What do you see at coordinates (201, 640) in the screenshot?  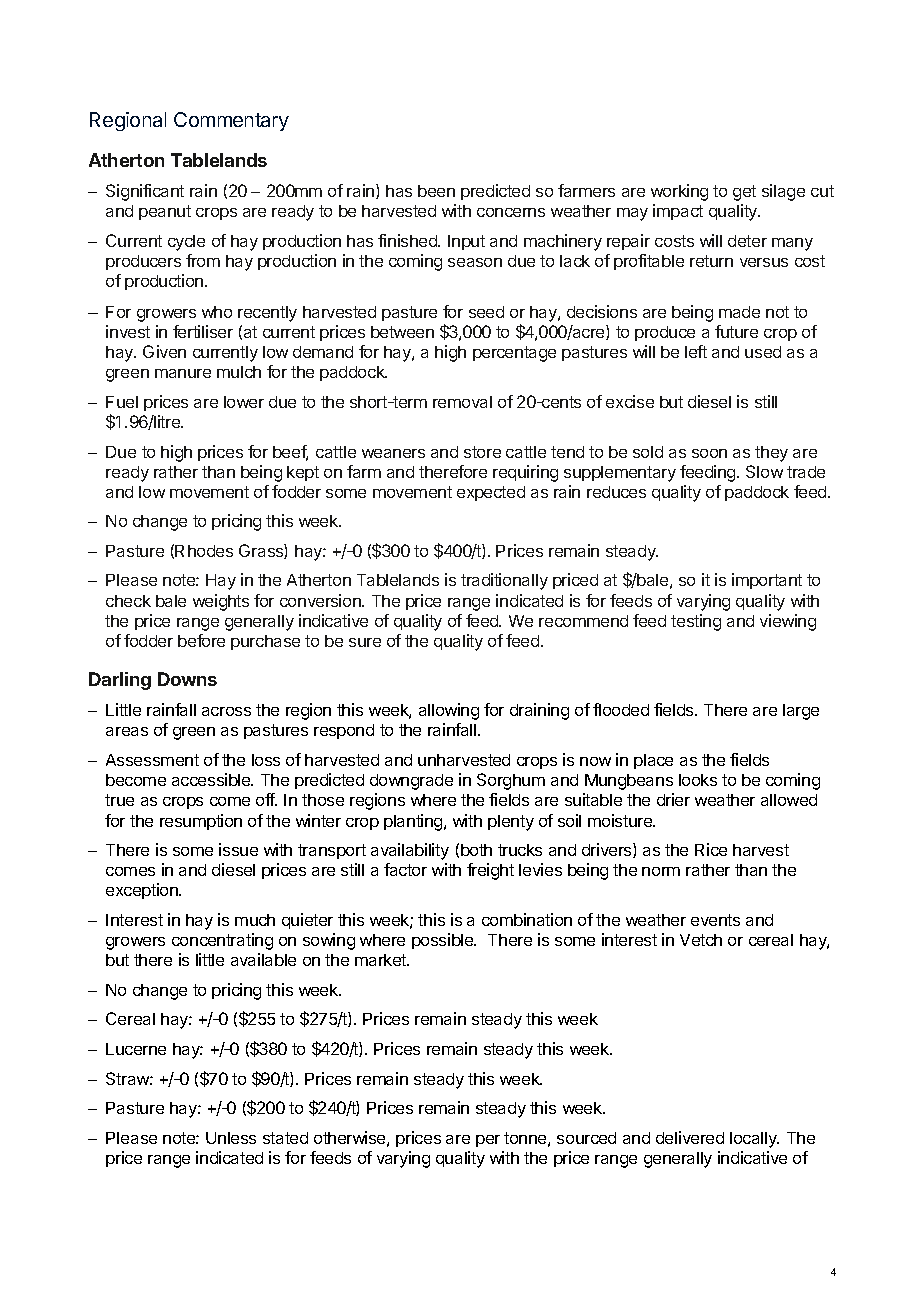 I see `before` at bounding box center [201, 640].
